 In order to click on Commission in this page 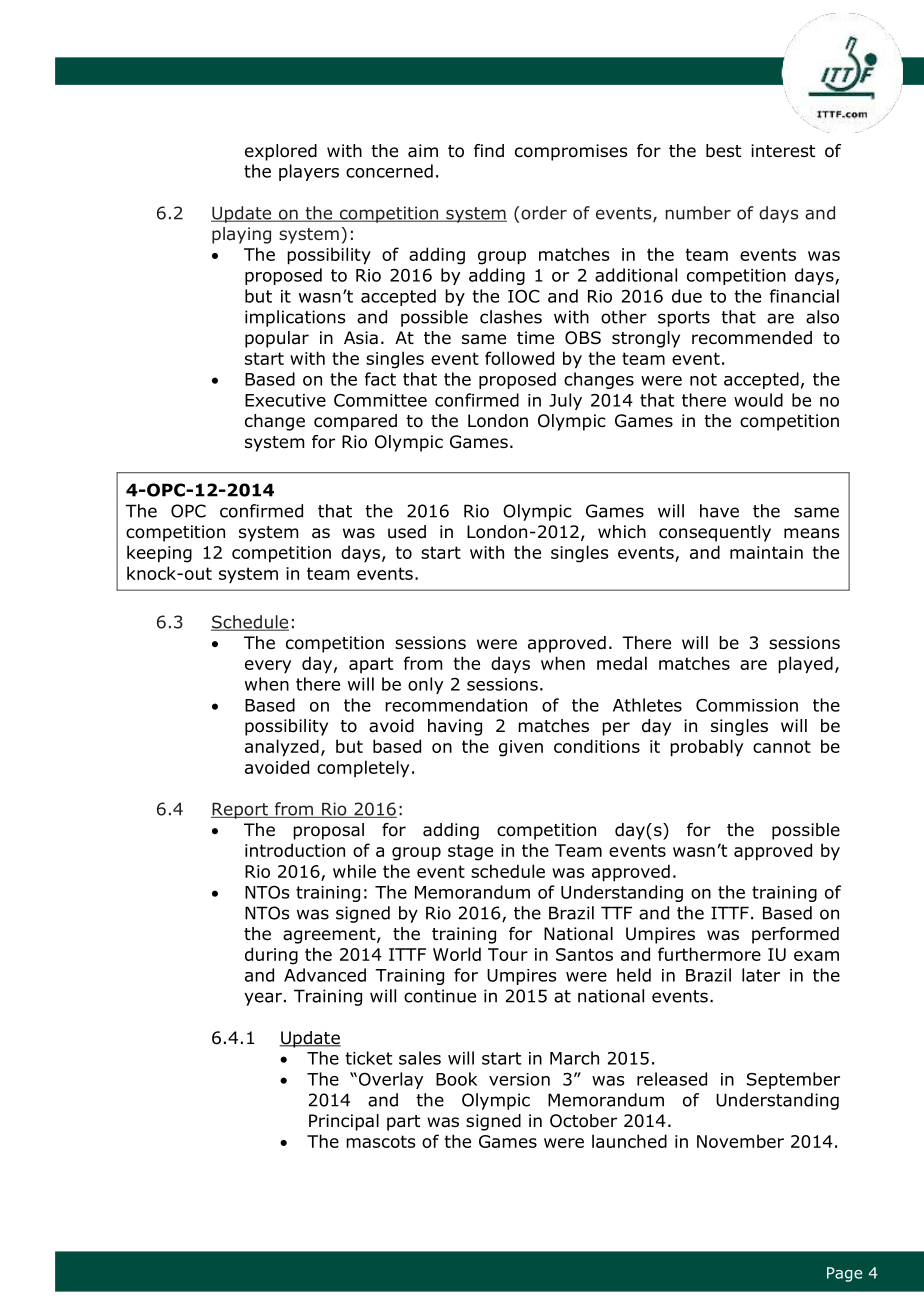, I will do `click(747, 705)`.
